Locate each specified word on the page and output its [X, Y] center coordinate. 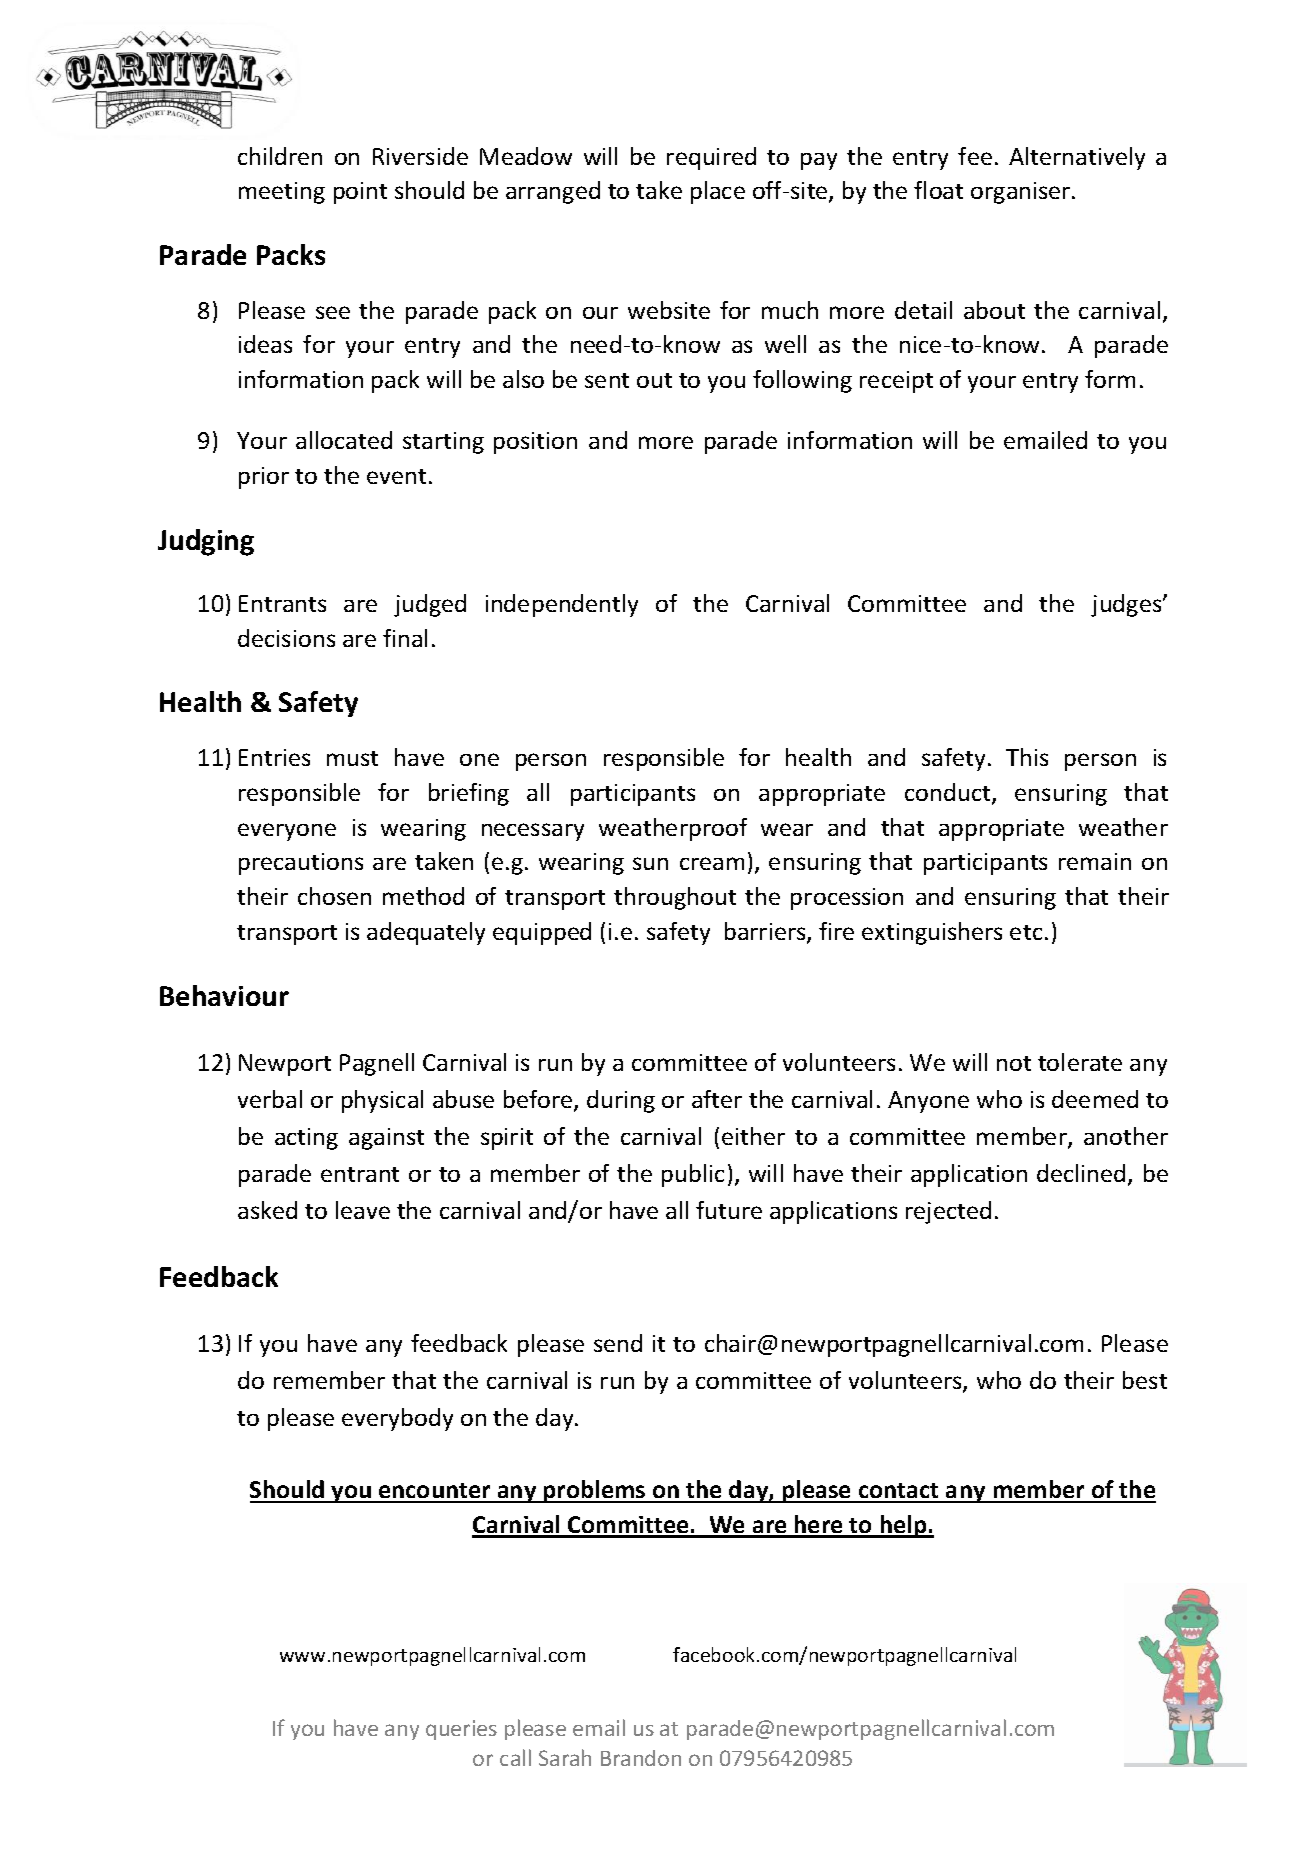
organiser [1022, 193]
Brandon [641, 1758]
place [718, 192]
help [903, 1526]
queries [461, 1730]
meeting [282, 193]
